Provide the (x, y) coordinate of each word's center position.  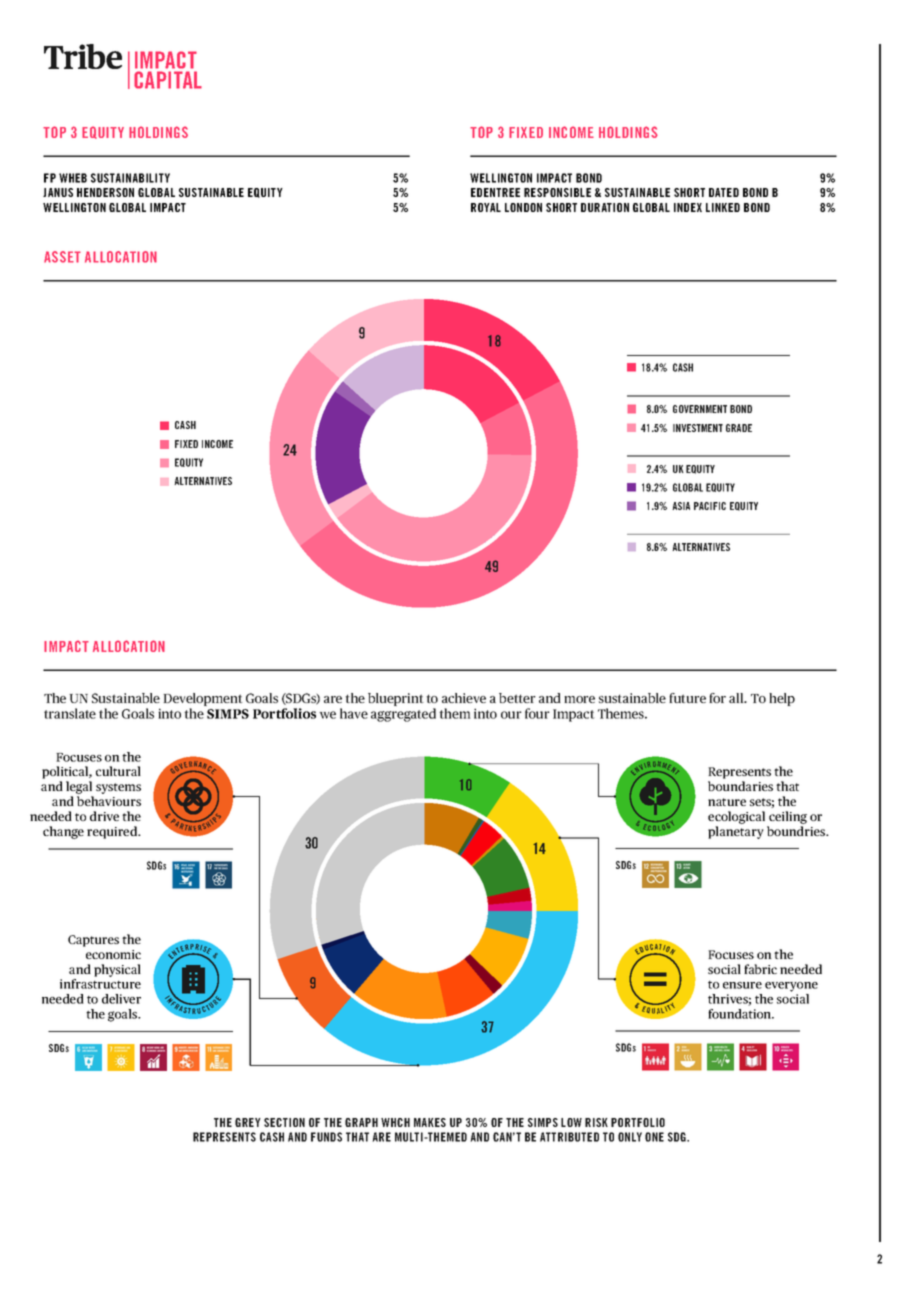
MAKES (430, 1122)
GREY (248, 1122)
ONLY (630, 1137)
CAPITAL (168, 80)
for (717, 698)
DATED (724, 192)
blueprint (396, 699)
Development (203, 699)
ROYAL (486, 207)
